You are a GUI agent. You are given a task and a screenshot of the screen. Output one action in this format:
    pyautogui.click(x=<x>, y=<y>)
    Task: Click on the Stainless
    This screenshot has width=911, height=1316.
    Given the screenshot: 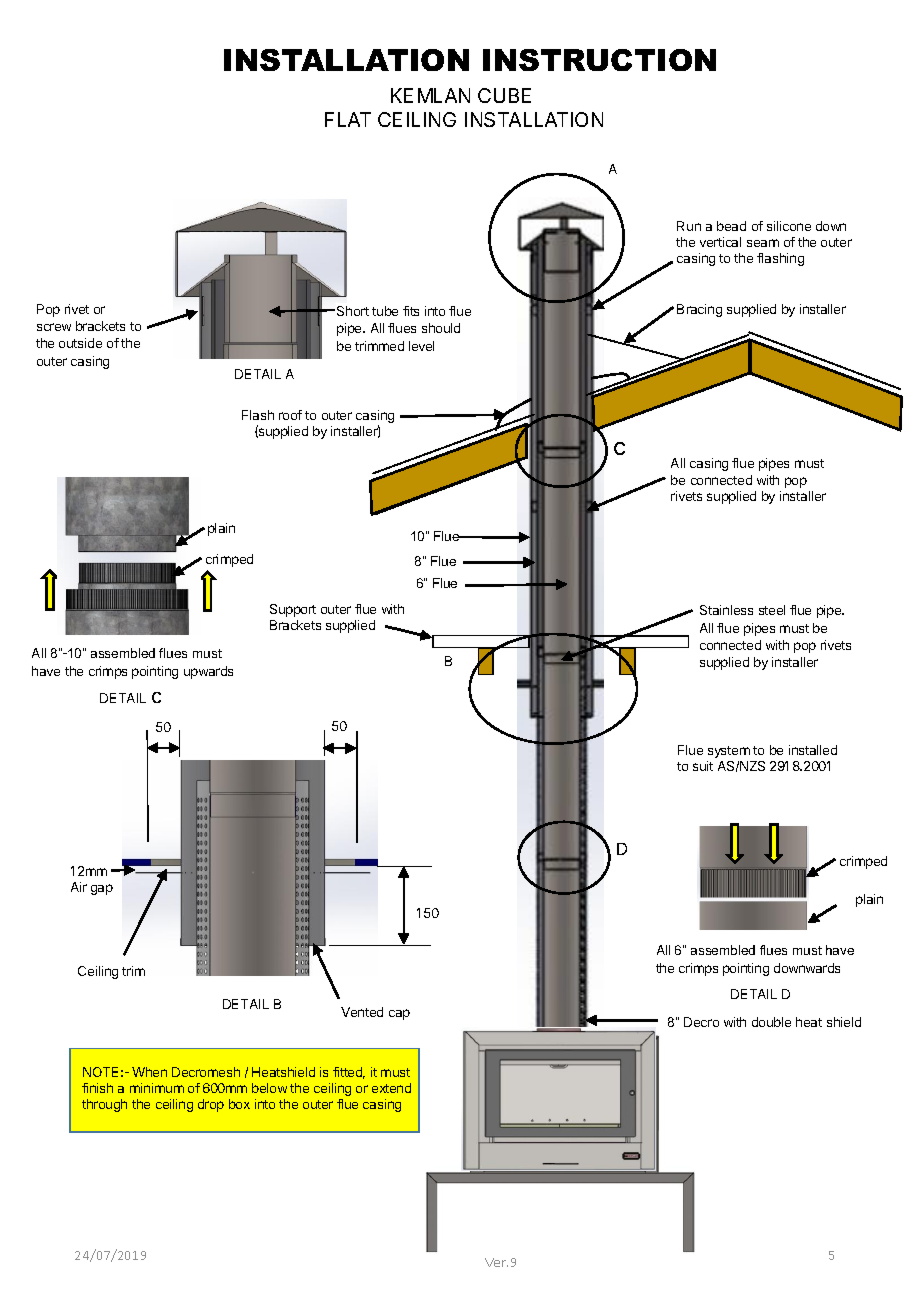 What is the action you would take?
    pyautogui.click(x=726, y=610)
